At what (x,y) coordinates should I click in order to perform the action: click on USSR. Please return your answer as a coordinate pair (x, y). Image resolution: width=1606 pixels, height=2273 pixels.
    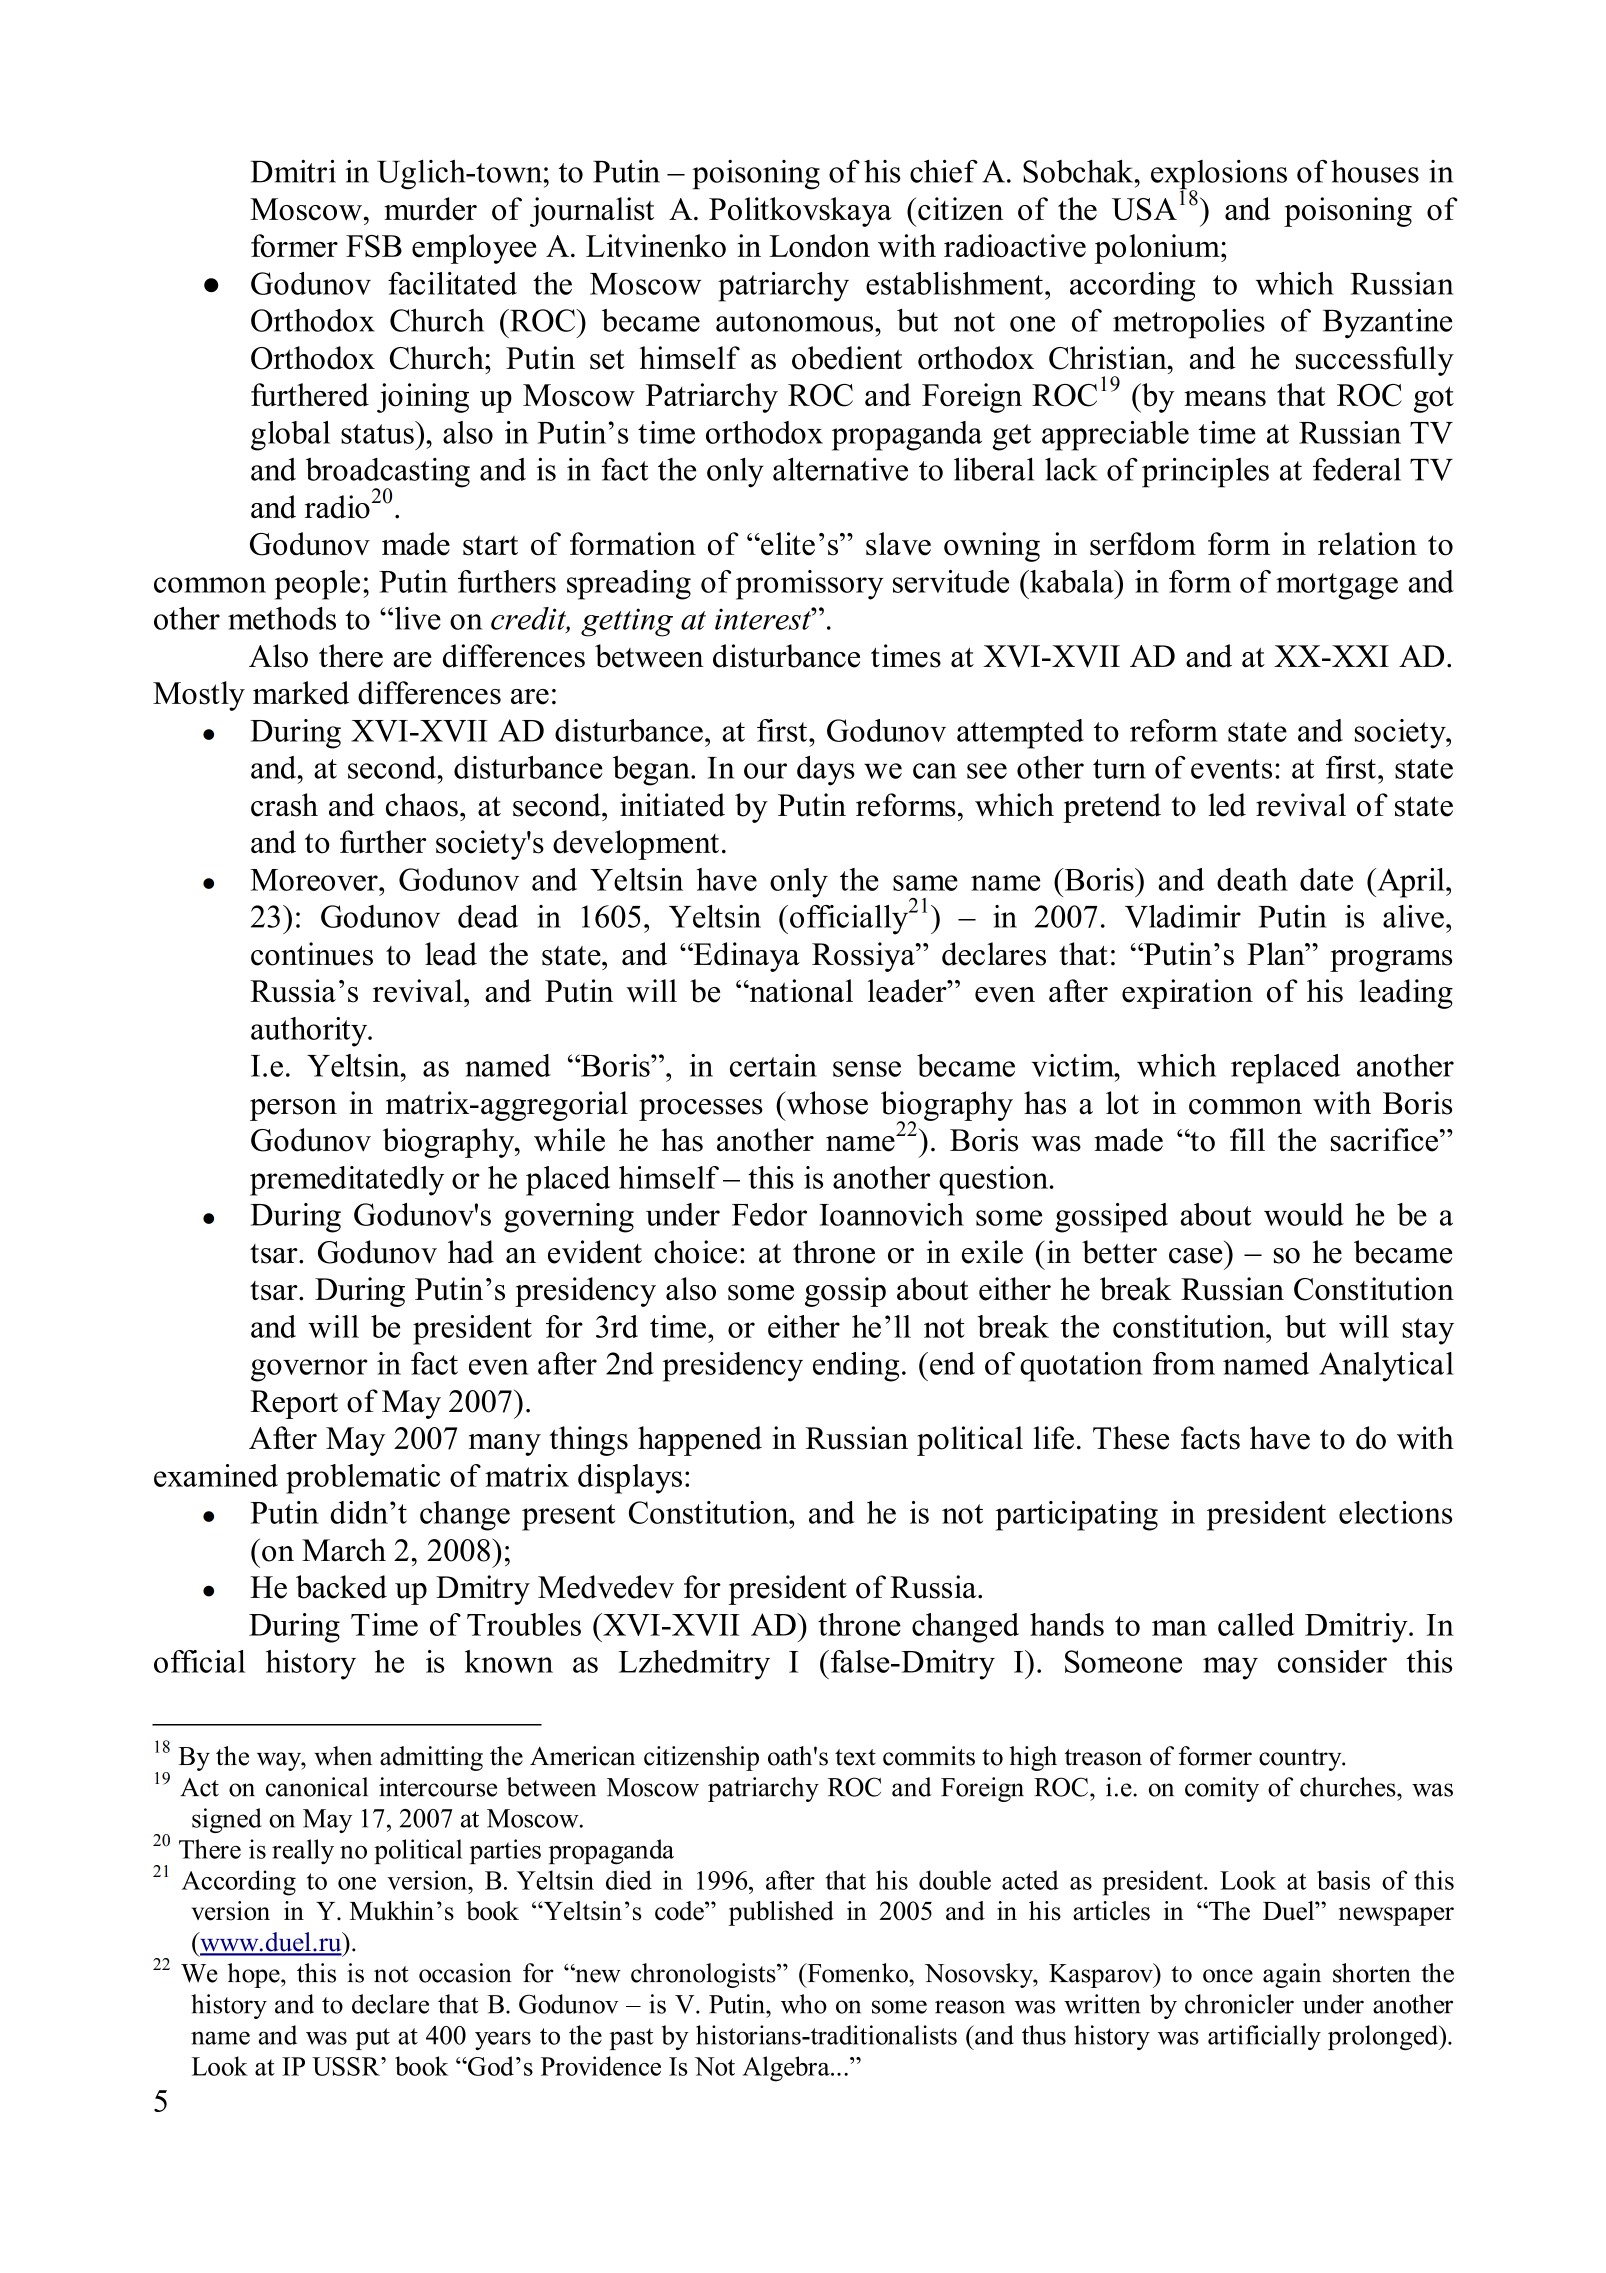
    Looking at the image, I should click on (347, 2066).
